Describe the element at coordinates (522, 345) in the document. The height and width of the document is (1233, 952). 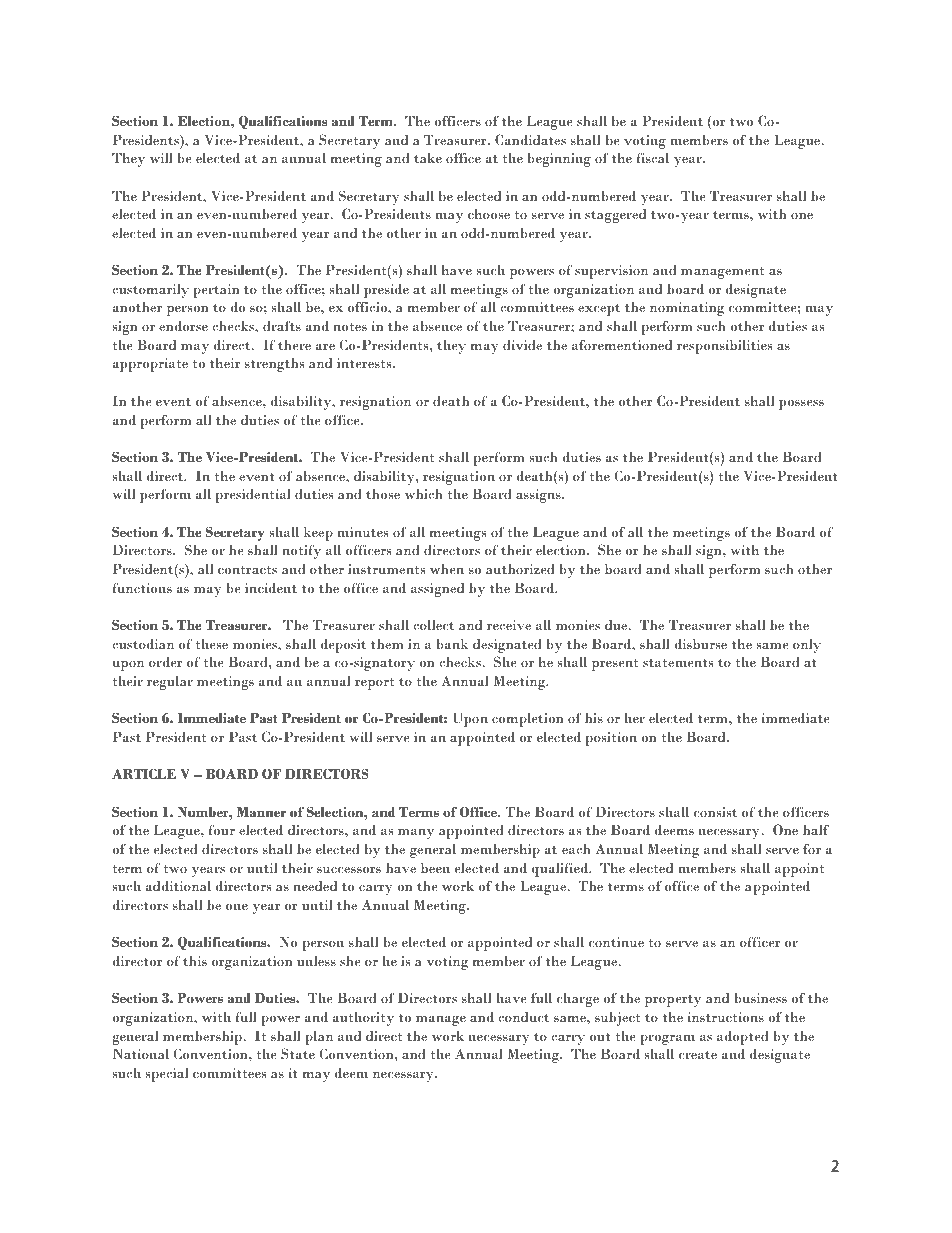
I see `divide` at that location.
